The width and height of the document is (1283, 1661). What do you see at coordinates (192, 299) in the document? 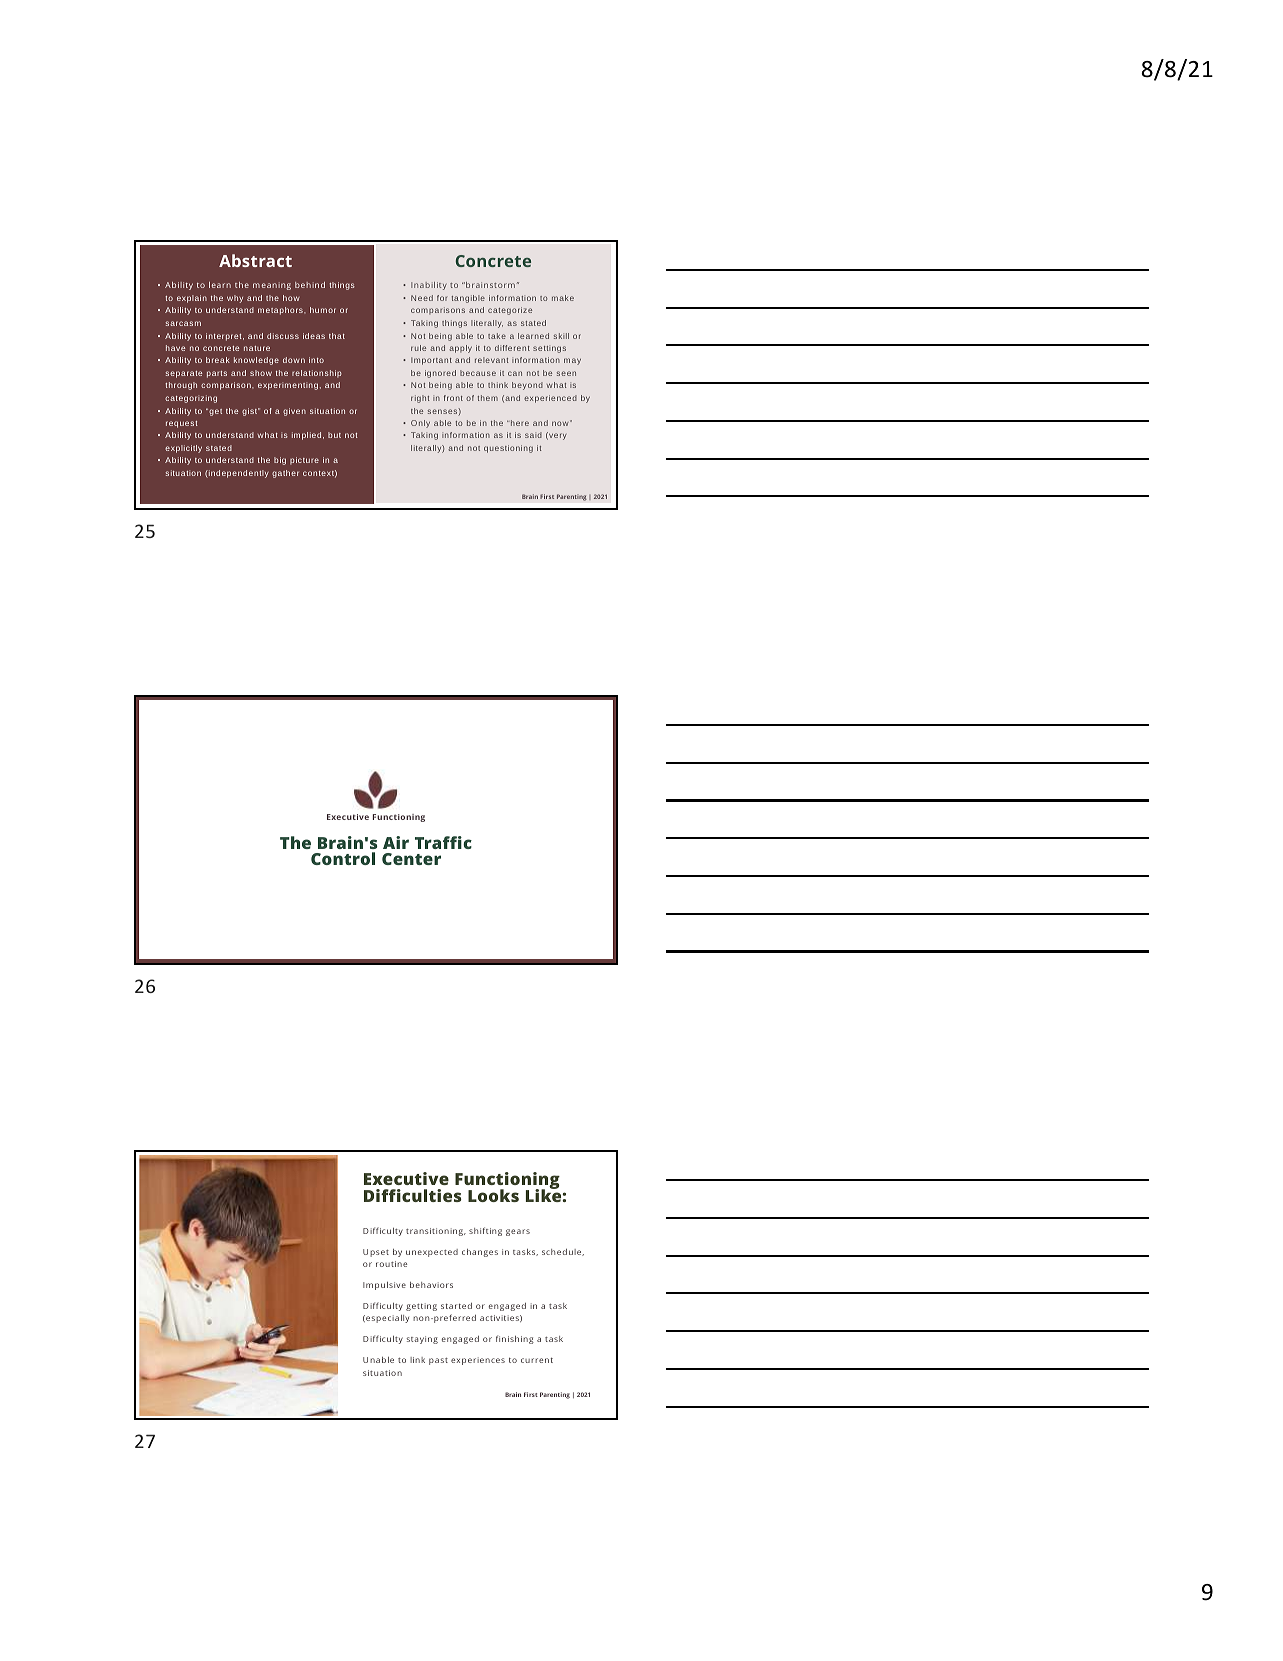
I see `explain` at bounding box center [192, 299].
